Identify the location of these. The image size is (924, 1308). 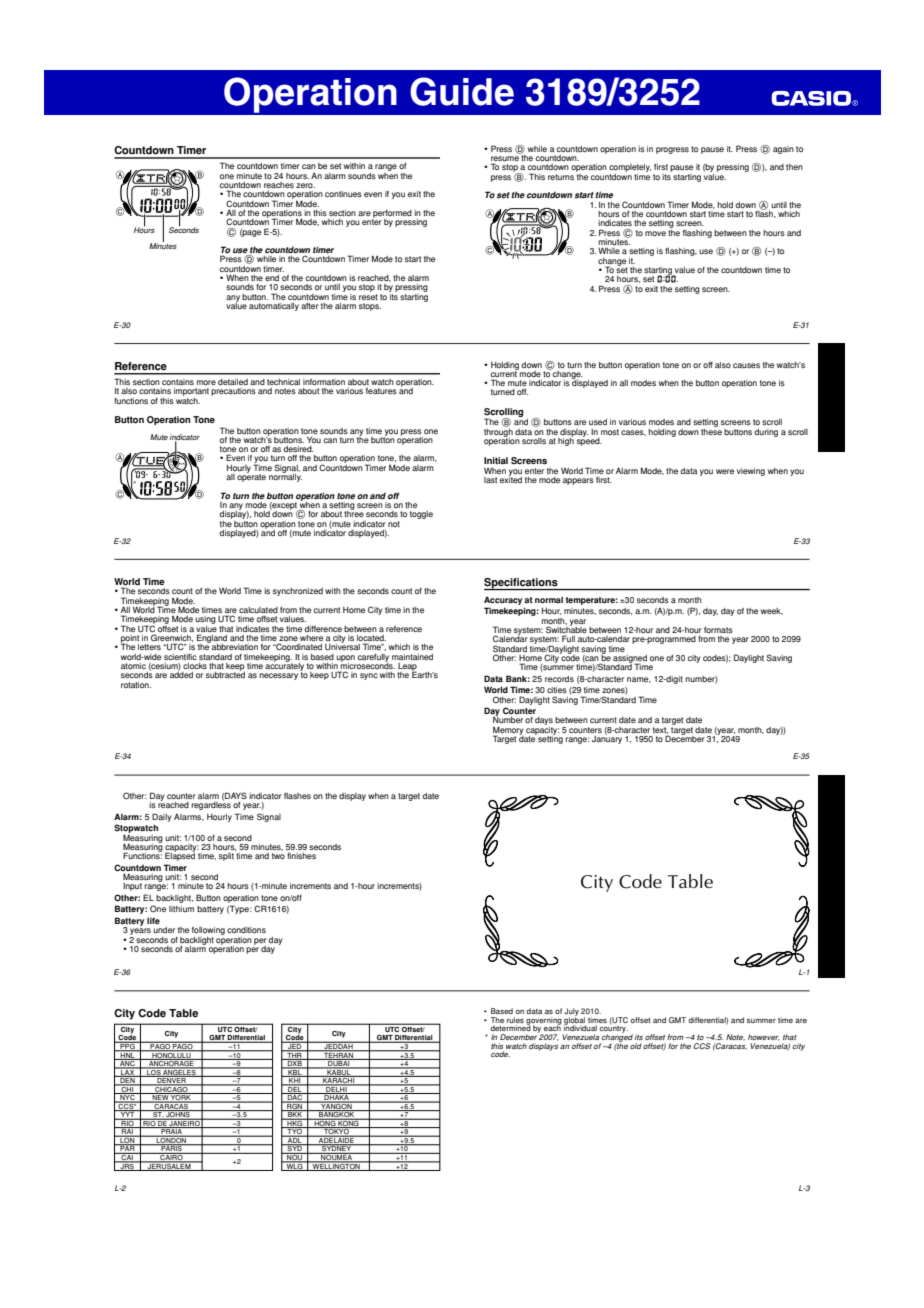
(711, 430).
